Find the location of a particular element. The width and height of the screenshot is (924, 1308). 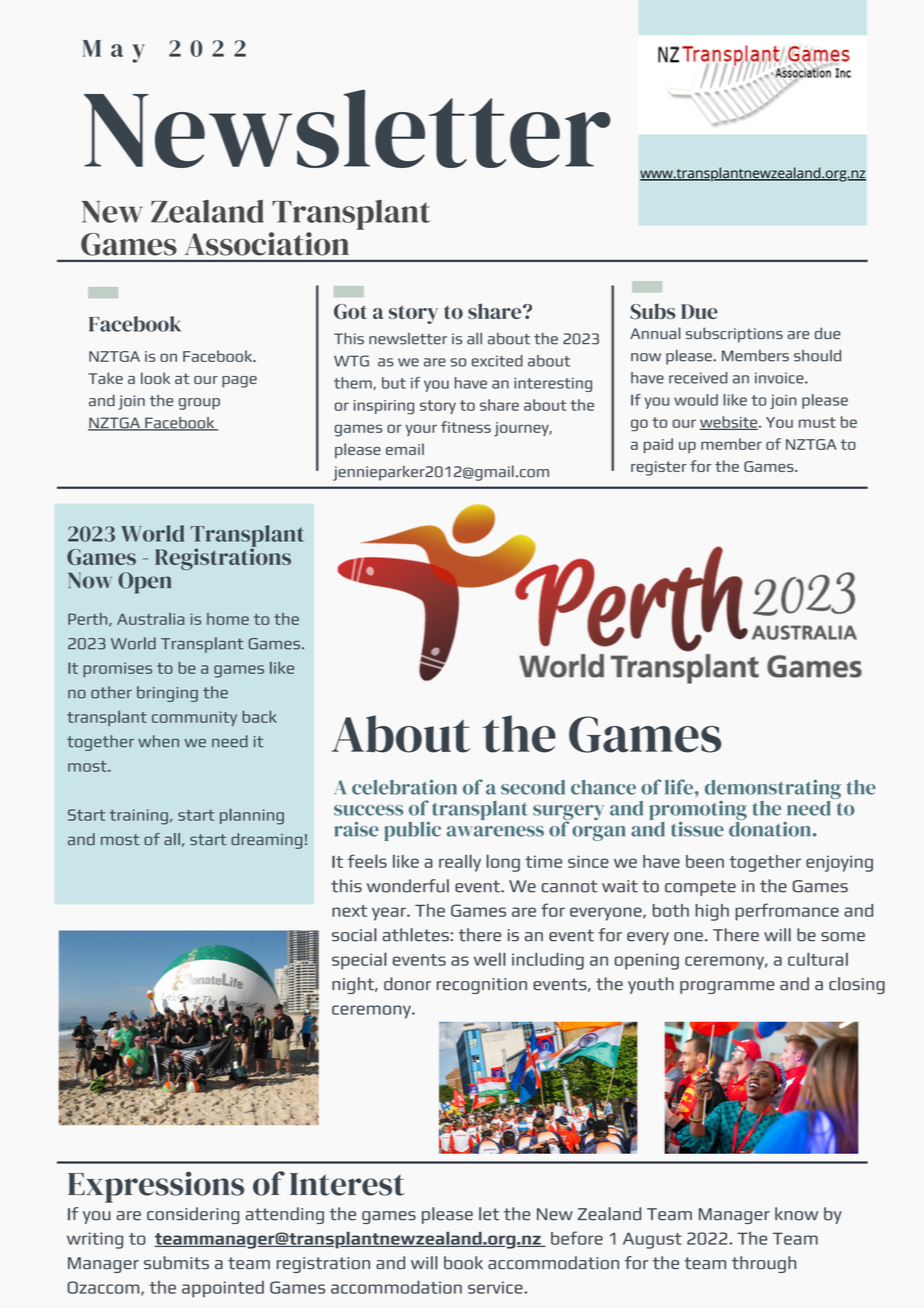

excited is located at coordinates (497, 361).
